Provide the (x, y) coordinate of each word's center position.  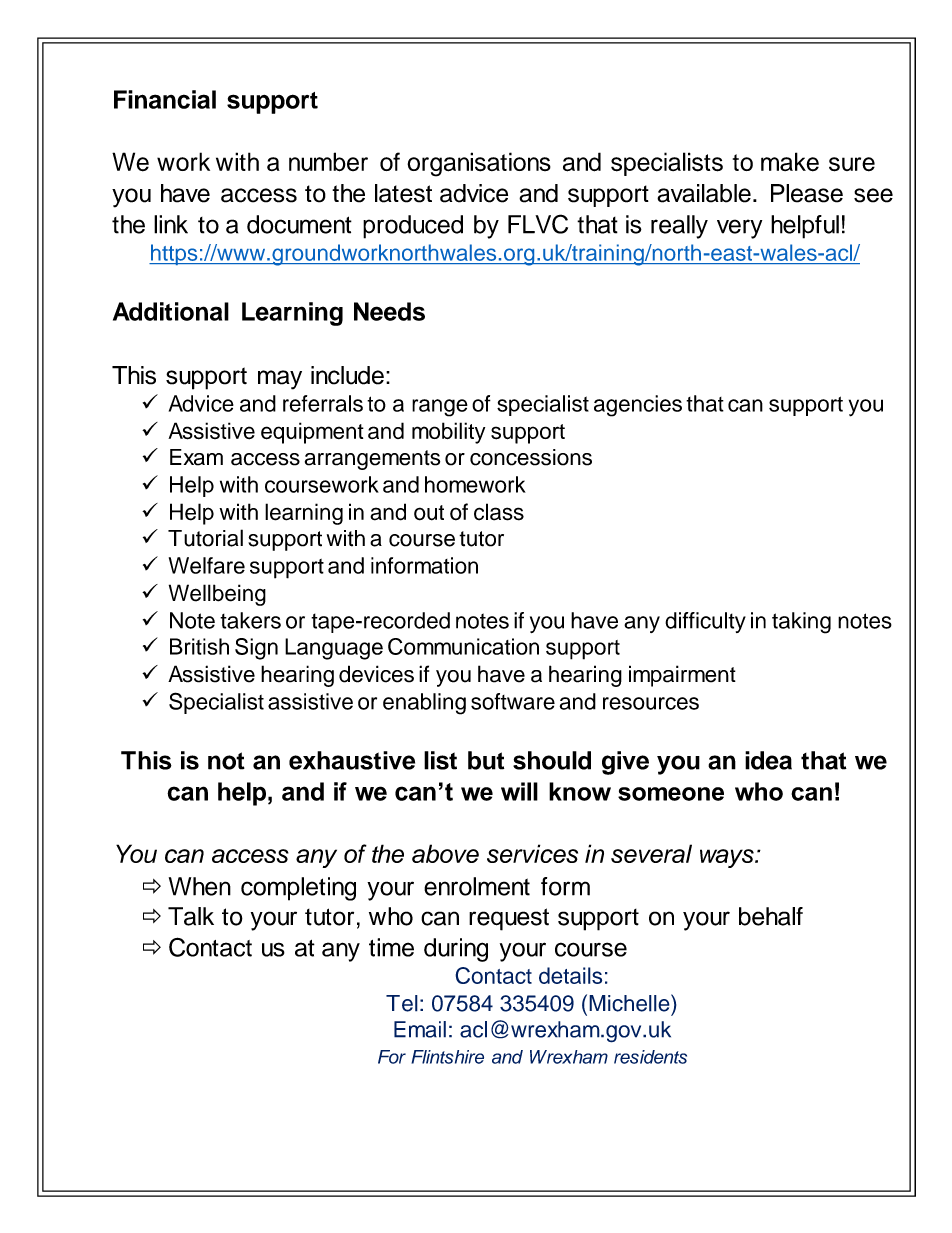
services (532, 853)
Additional (171, 311)
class (499, 512)
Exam (196, 457)
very (739, 229)
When (200, 886)
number (328, 162)
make (790, 162)
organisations (479, 164)
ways (728, 858)
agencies (638, 406)
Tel (402, 1003)
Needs (389, 311)
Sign (256, 649)
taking (801, 623)
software (513, 701)
